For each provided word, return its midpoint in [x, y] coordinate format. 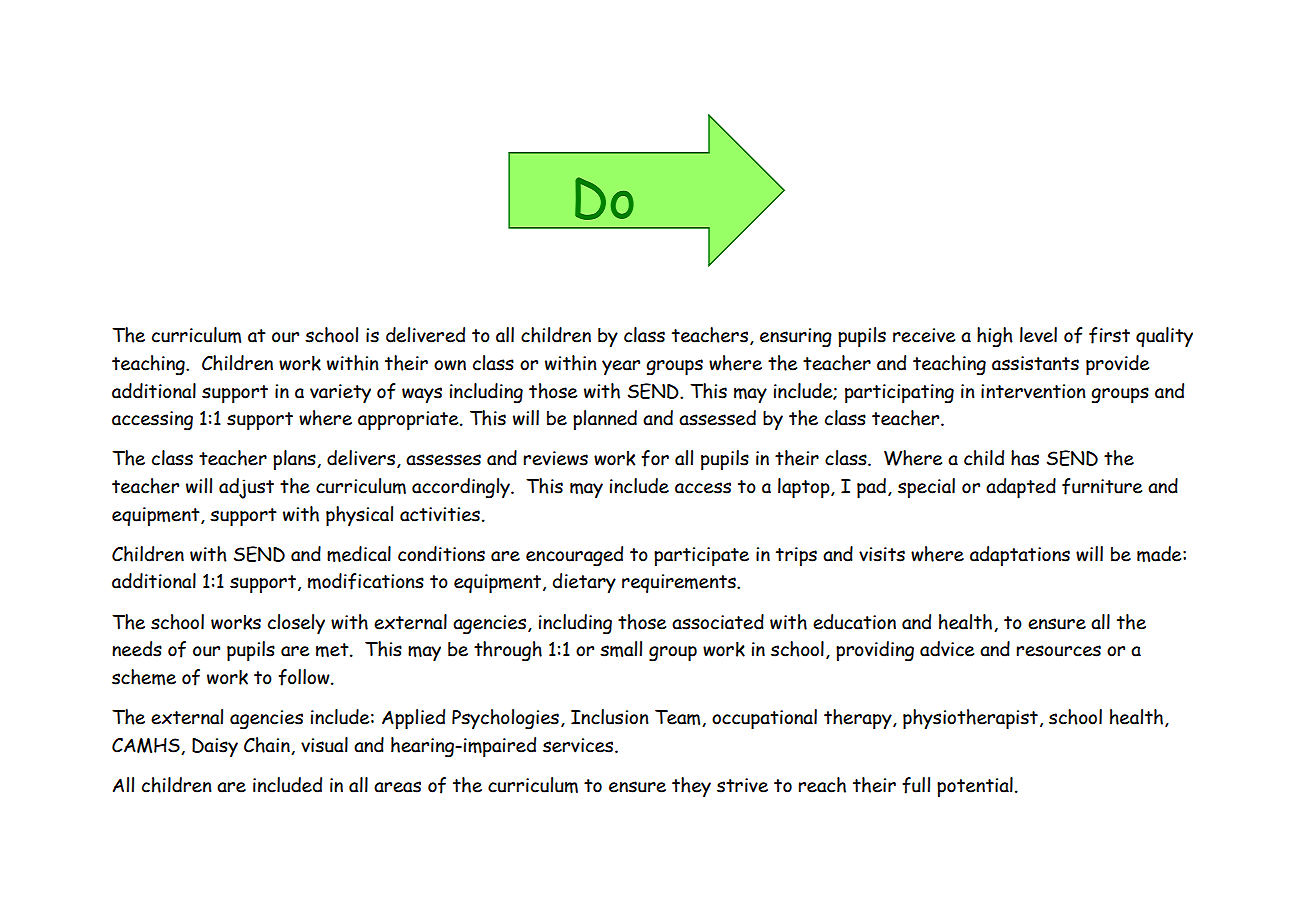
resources [1059, 651]
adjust [246, 488]
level [1038, 335]
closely [296, 624]
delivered [425, 335]
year [621, 367]
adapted [1021, 488]
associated [718, 622]
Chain [268, 746]
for [655, 458]
